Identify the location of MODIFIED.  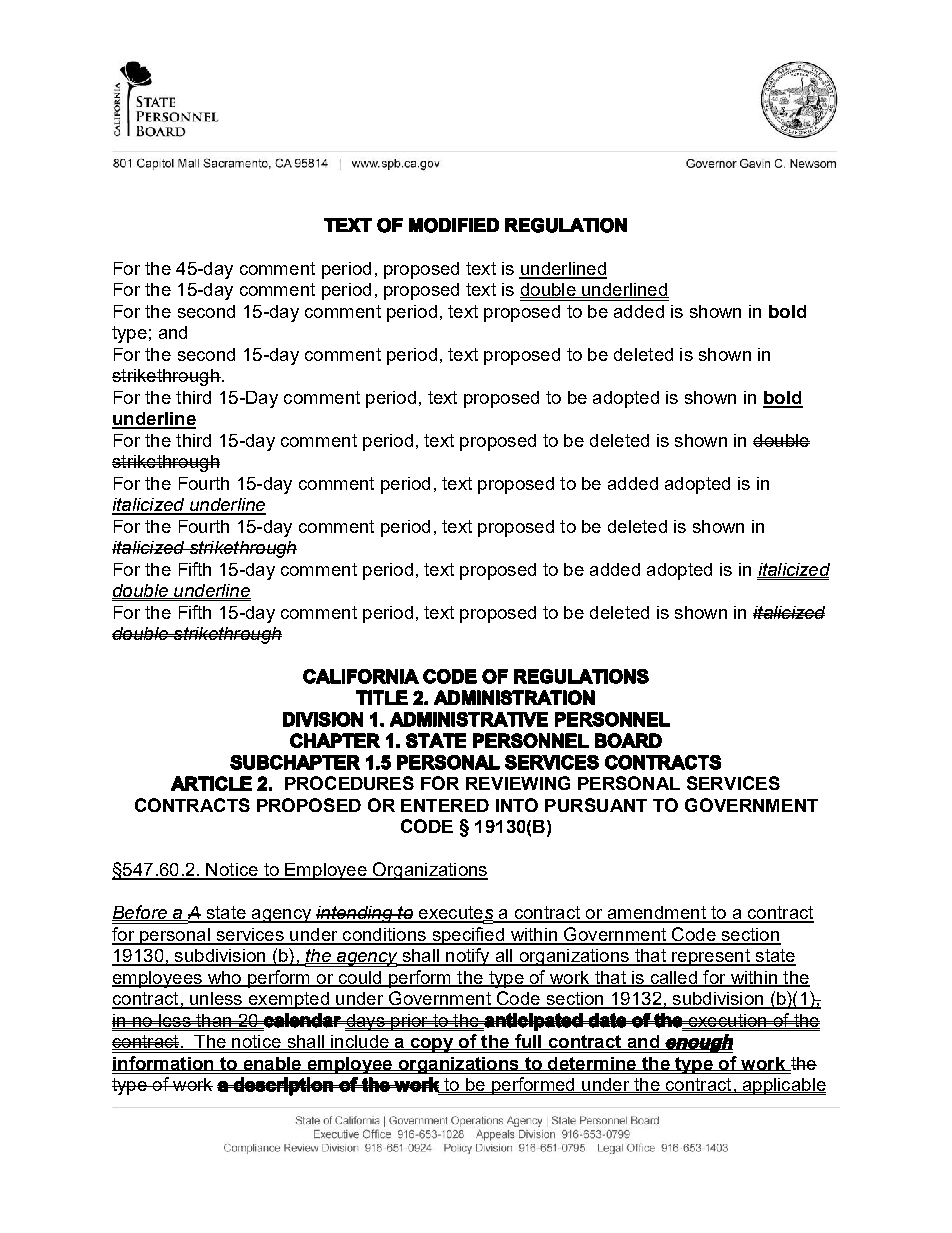
(454, 225).
